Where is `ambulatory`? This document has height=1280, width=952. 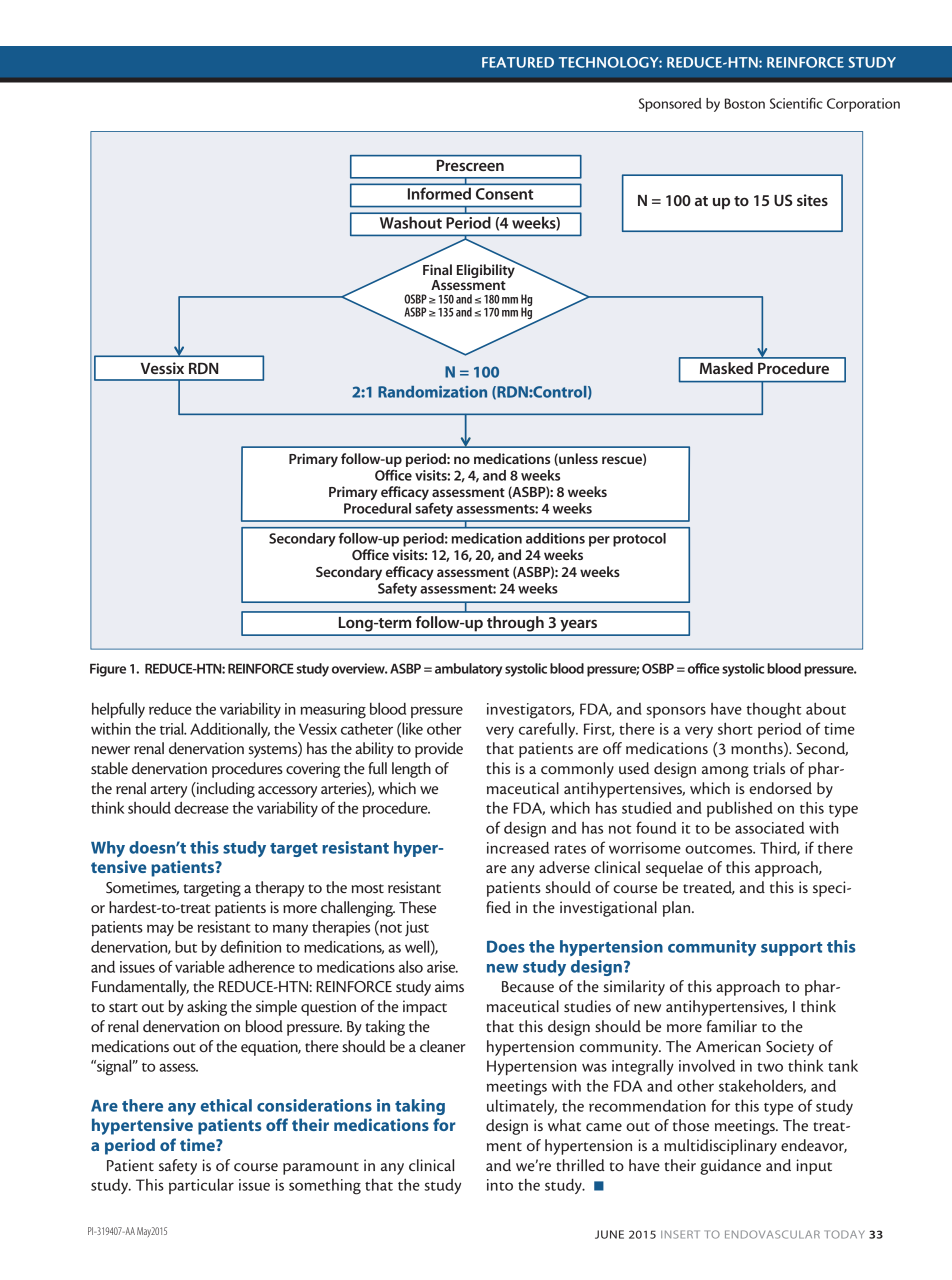
ambulatory is located at coordinates (468, 670).
